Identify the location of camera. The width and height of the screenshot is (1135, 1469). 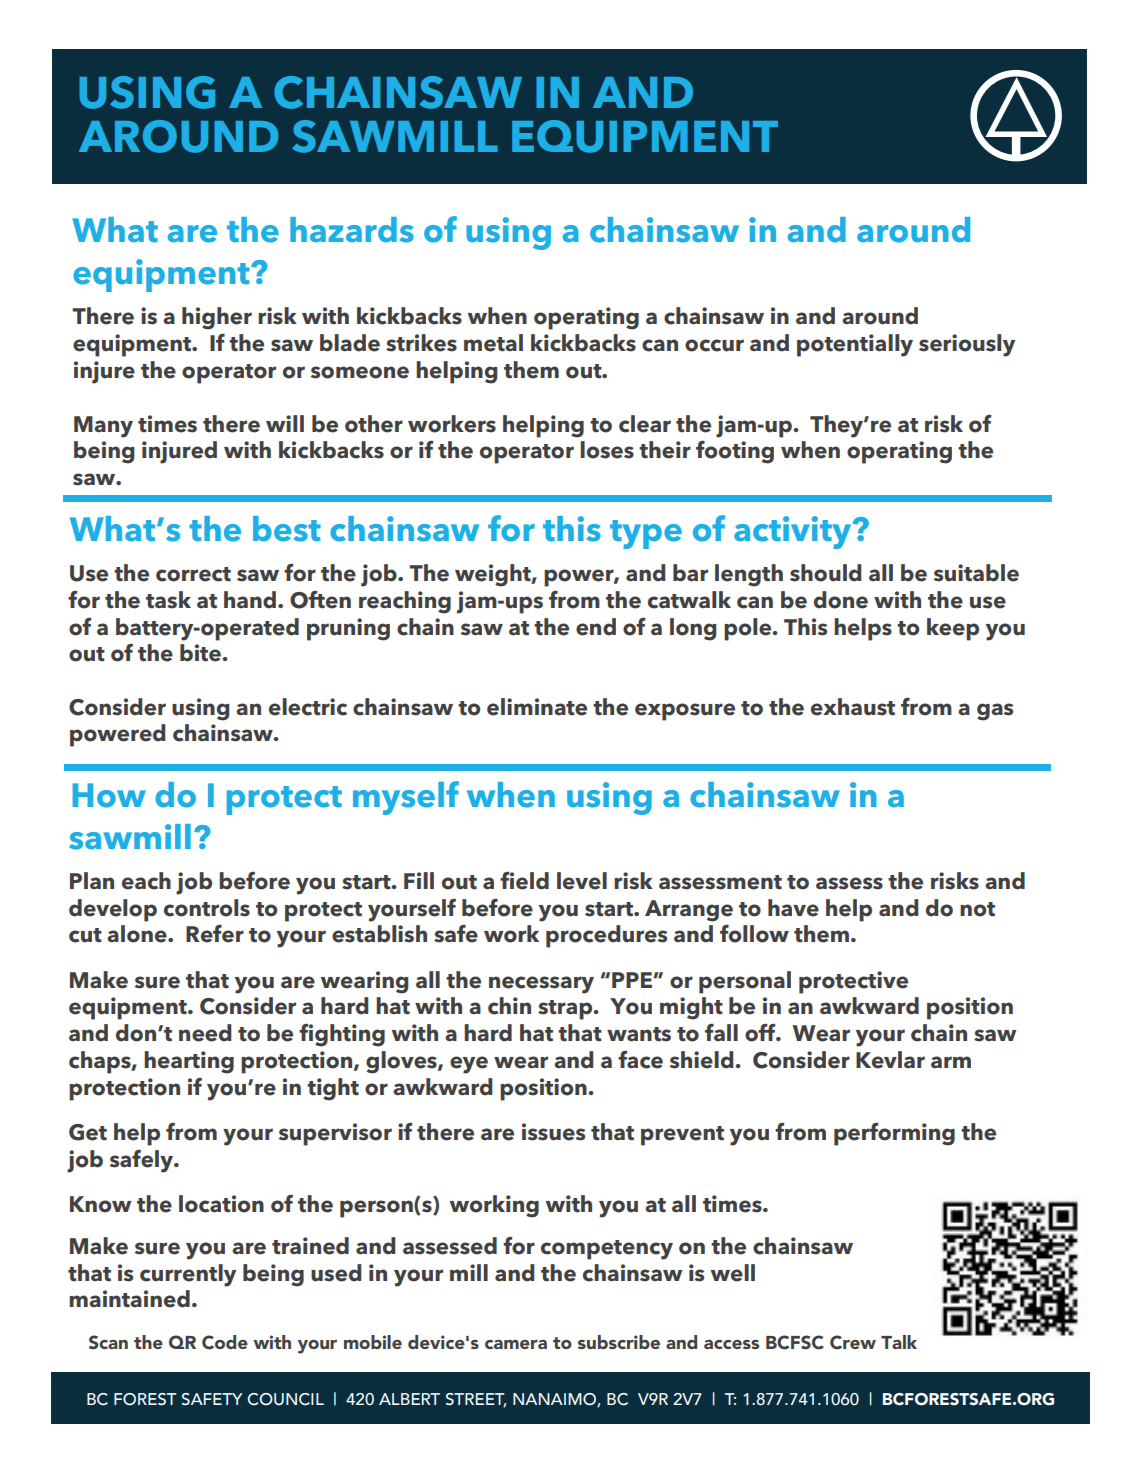
(516, 1344).
